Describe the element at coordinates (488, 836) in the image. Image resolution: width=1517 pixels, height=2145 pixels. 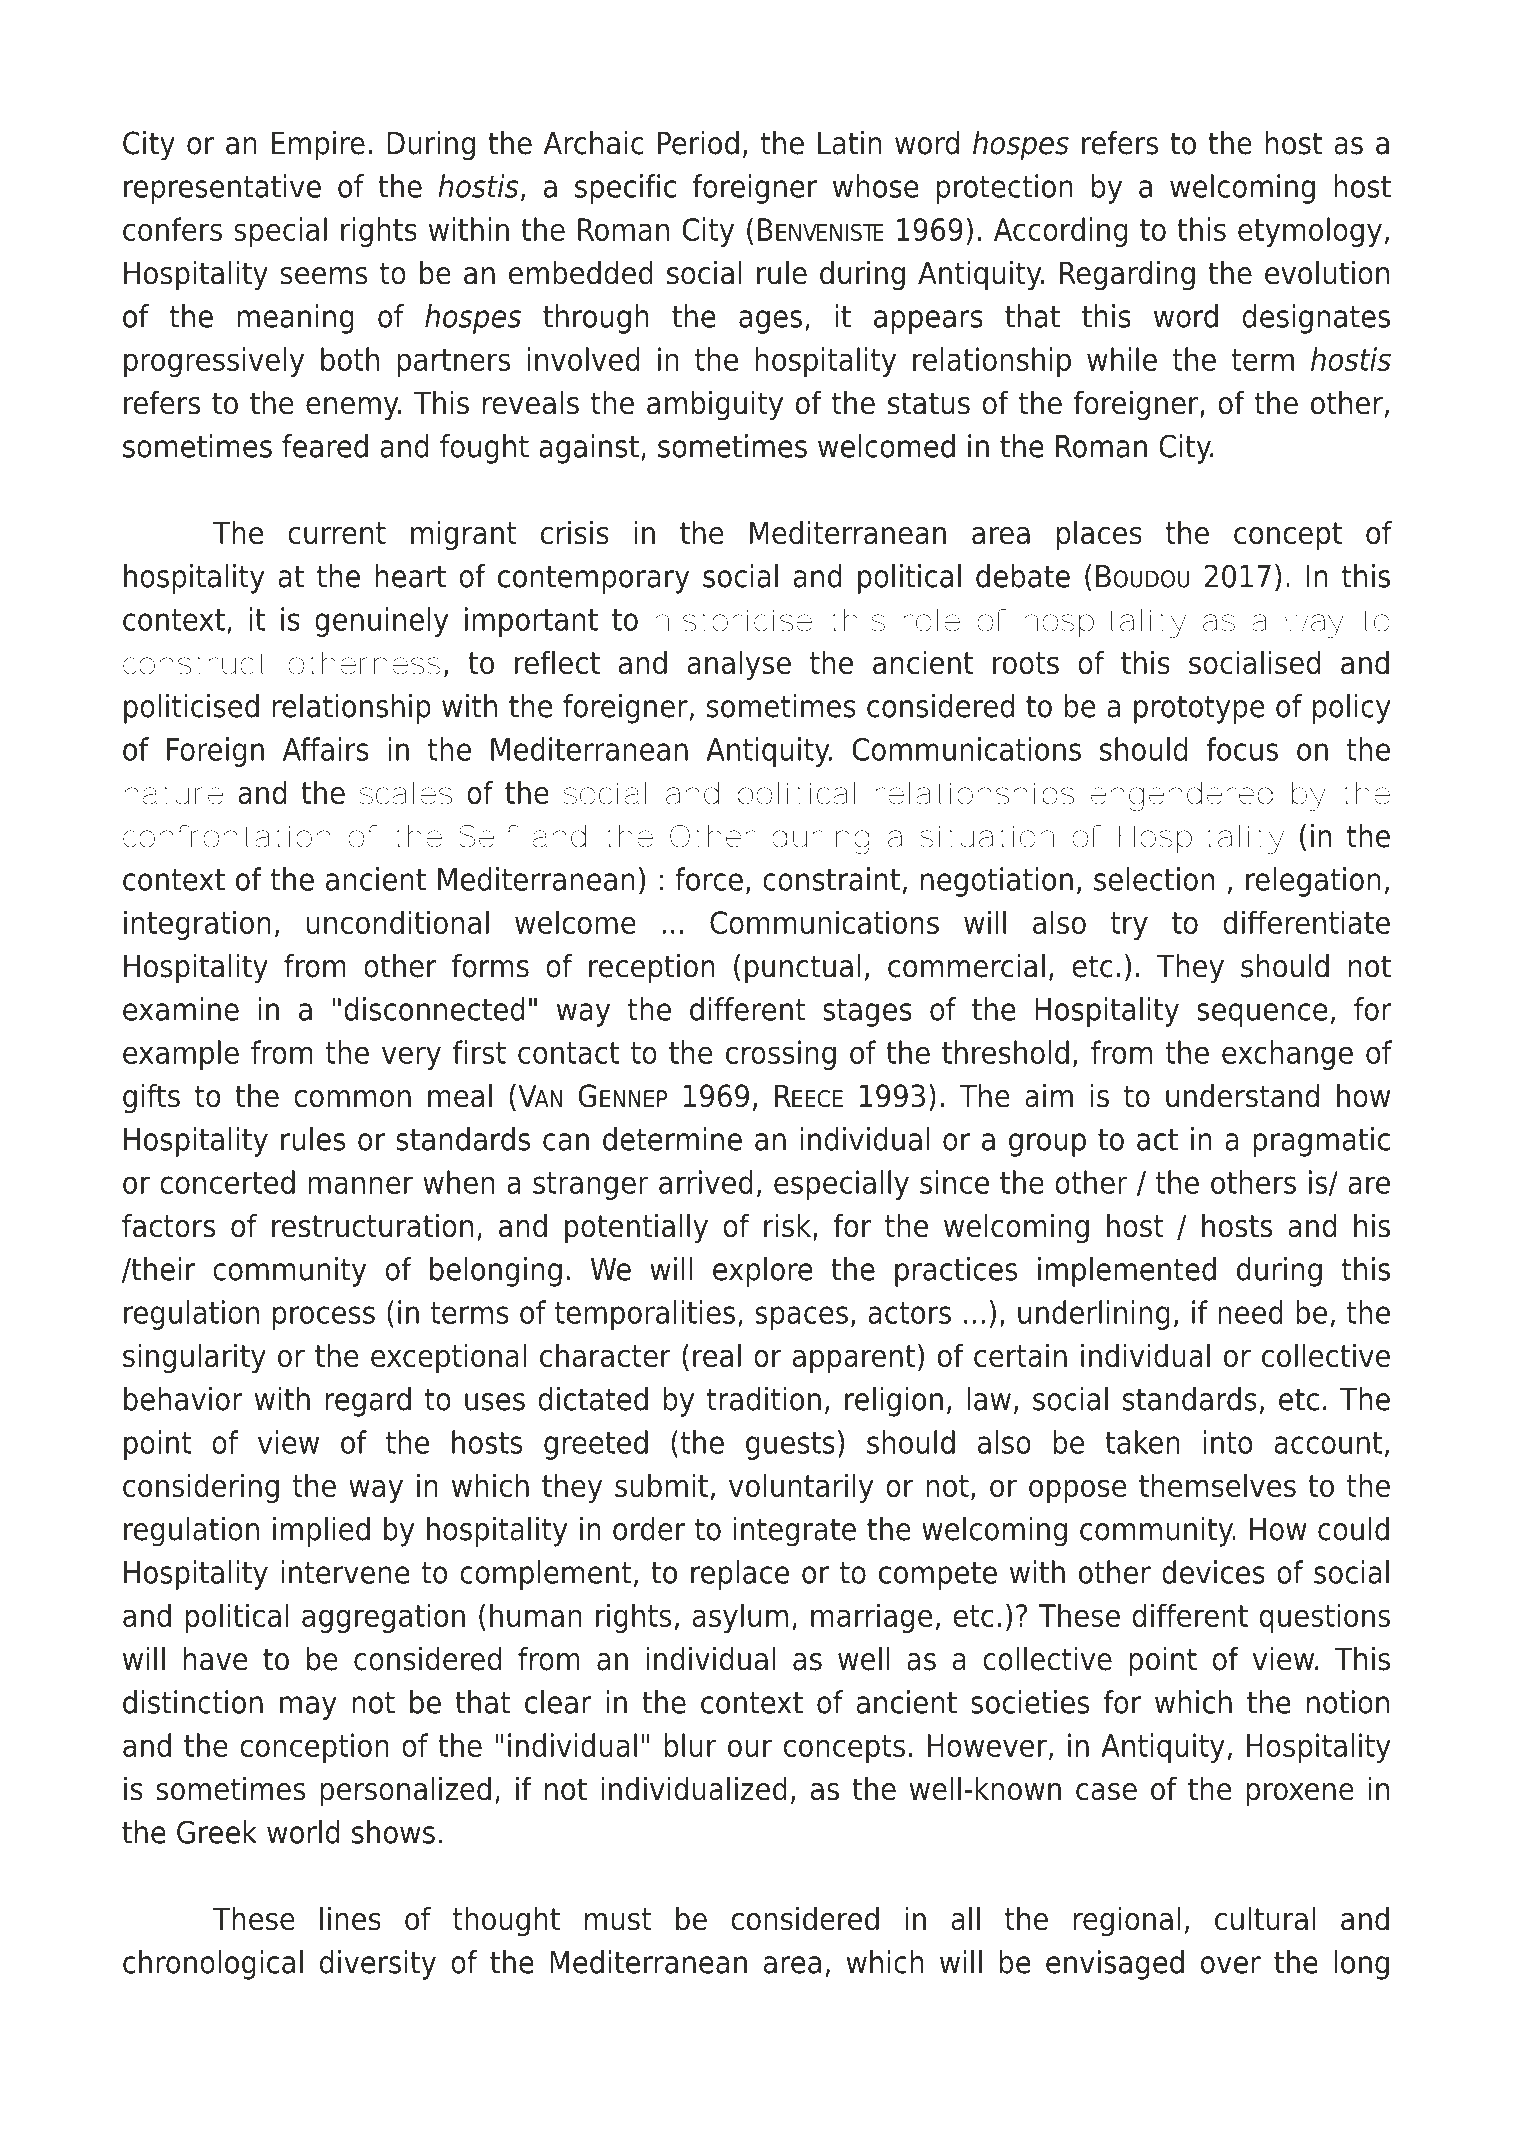
I see `Self` at that location.
